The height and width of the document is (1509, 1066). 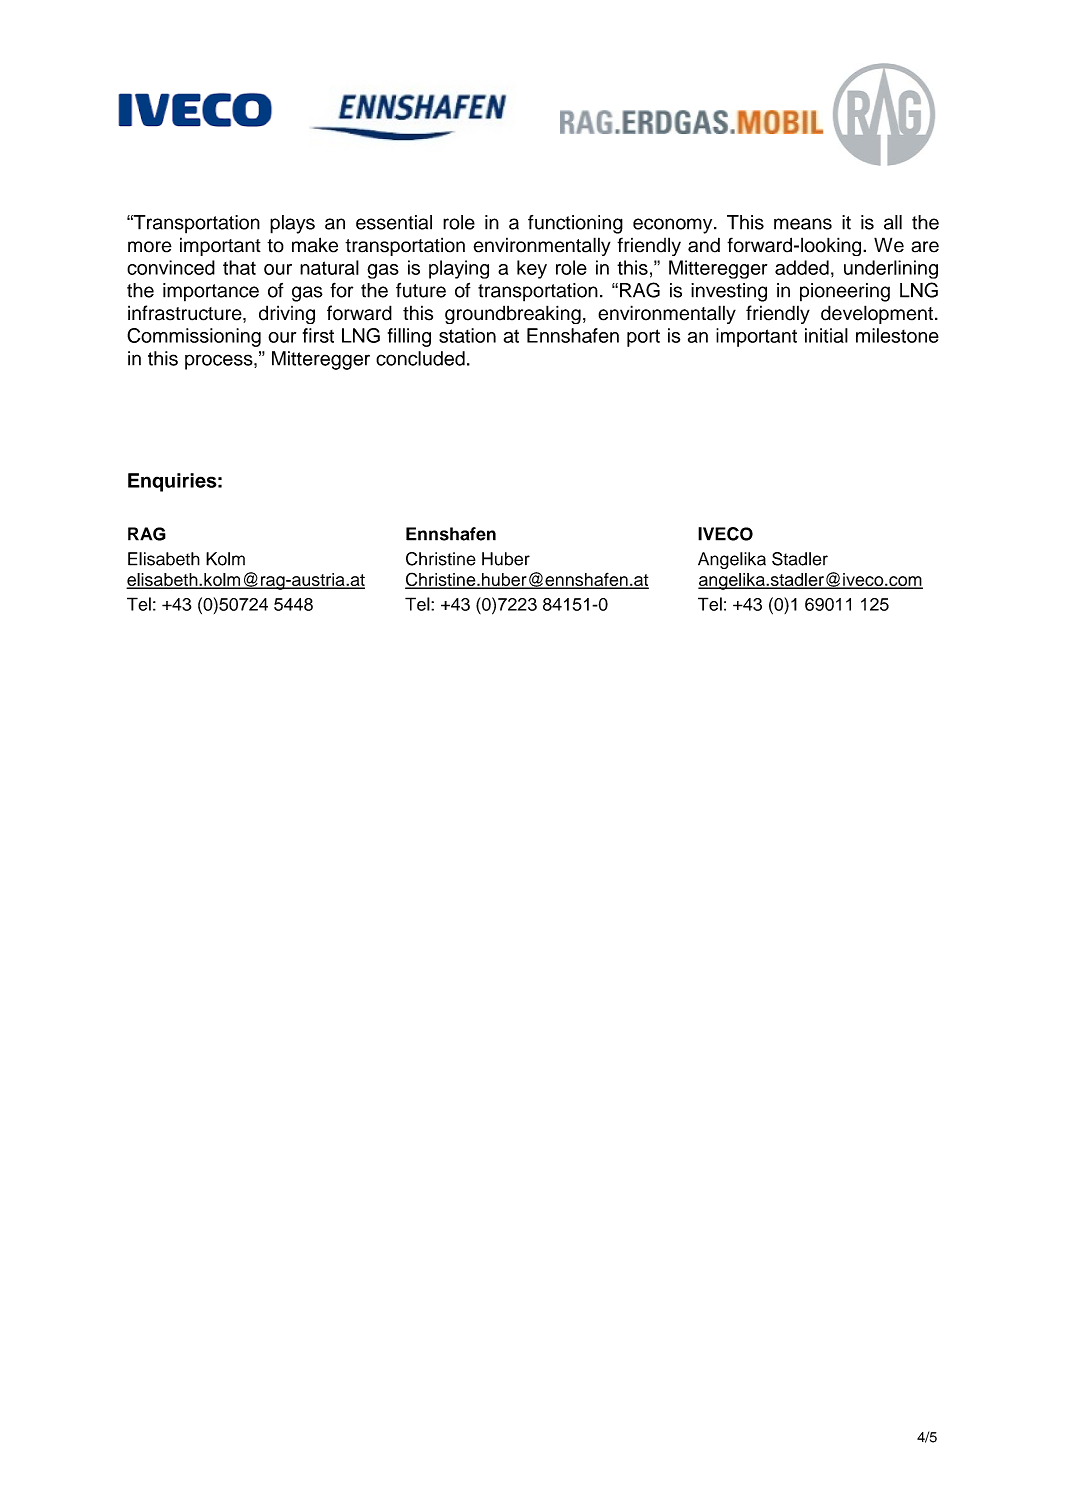 What do you see at coordinates (575, 224) in the document?
I see `functioning` at bounding box center [575, 224].
